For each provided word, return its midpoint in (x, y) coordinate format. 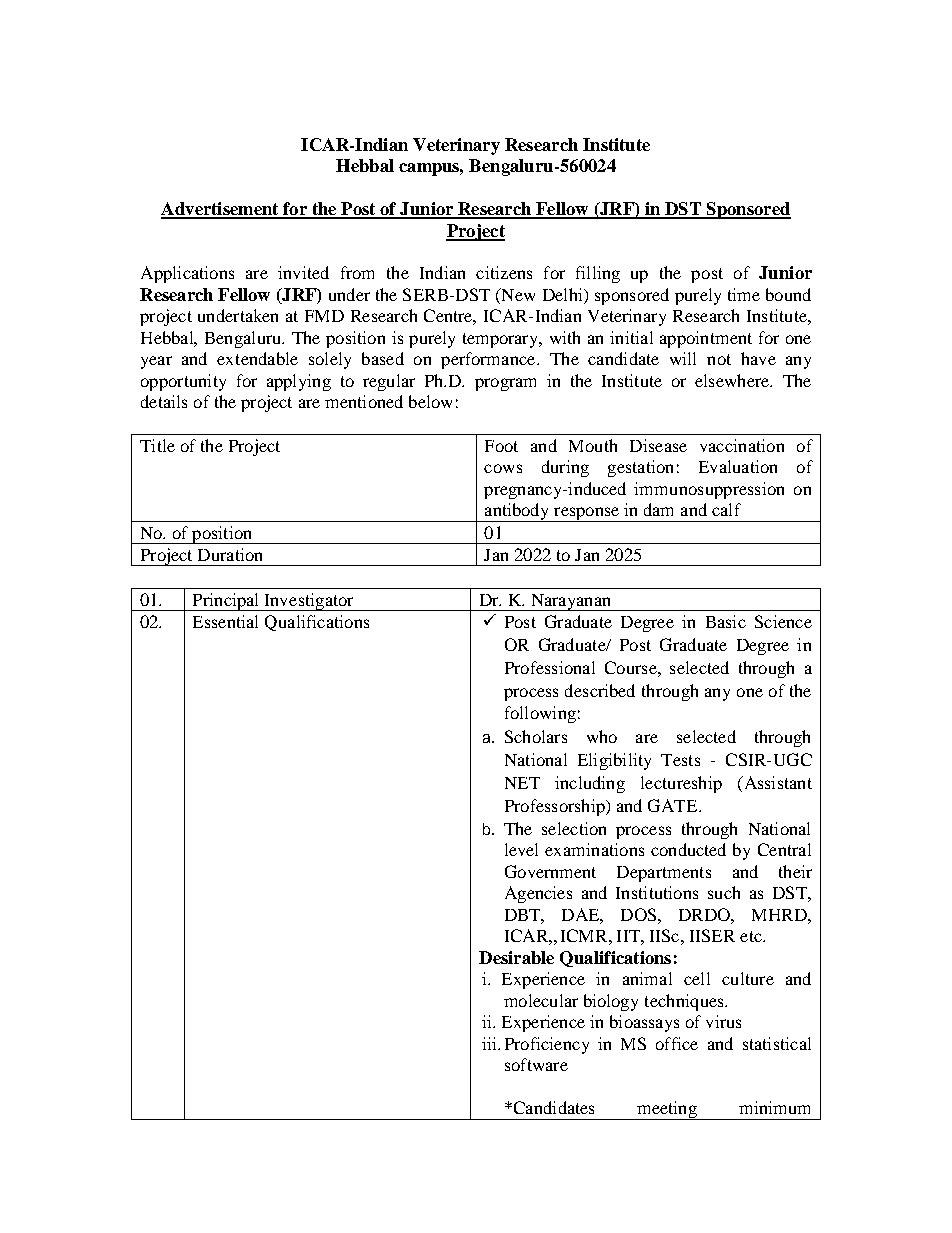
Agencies (538, 894)
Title (157, 445)
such (724, 892)
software (536, 1064)
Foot (501, 446)
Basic (726, 621)
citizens (504, 272)
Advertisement (221, 210)
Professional (550, 667)
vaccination (742, 445)
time (744, 294)
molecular (541, 1000)
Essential (225, 621)
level (521, 849)
